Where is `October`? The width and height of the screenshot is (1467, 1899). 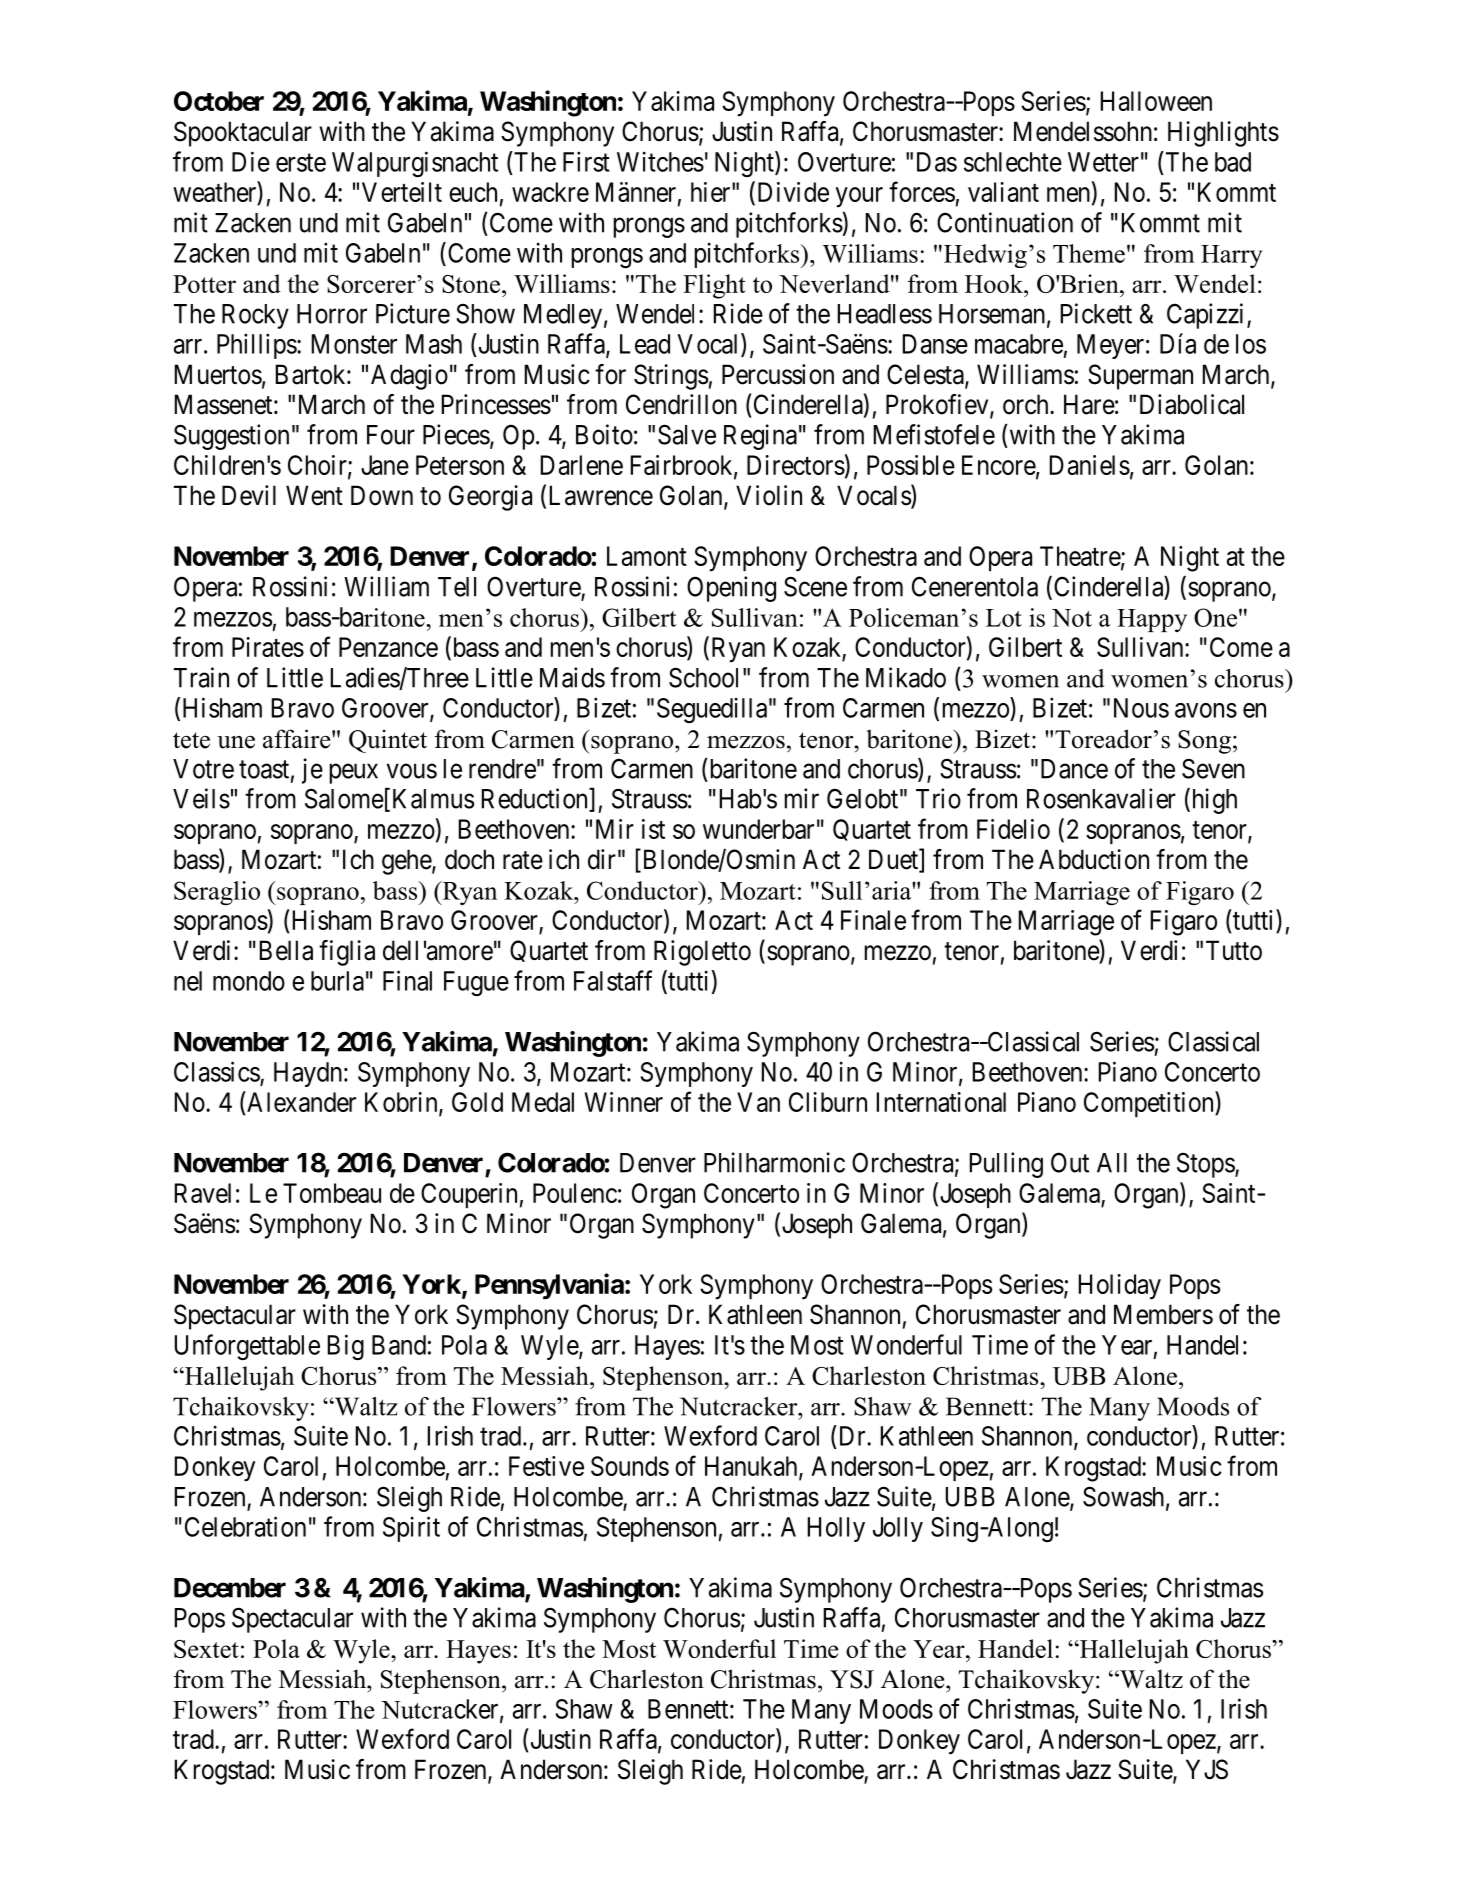
October is located at coordinates (219, 101).
